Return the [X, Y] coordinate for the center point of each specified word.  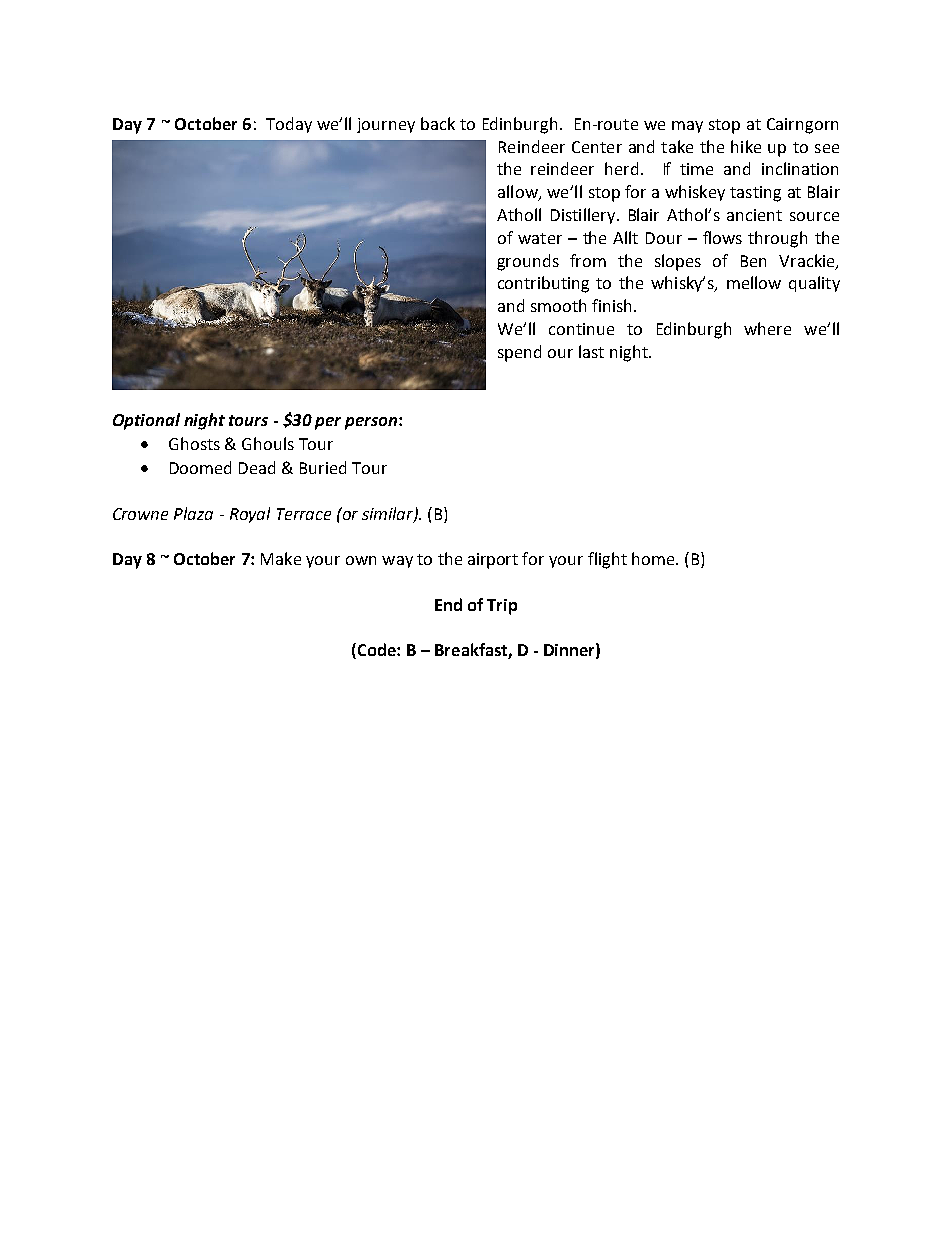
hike [746, 146]
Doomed [200, 467]
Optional [146, 421]
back [438, 123]
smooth [558, 305]
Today [289, 125]
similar [388, 514]
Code [376, 651]
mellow [754, 282]
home [654, 558]
